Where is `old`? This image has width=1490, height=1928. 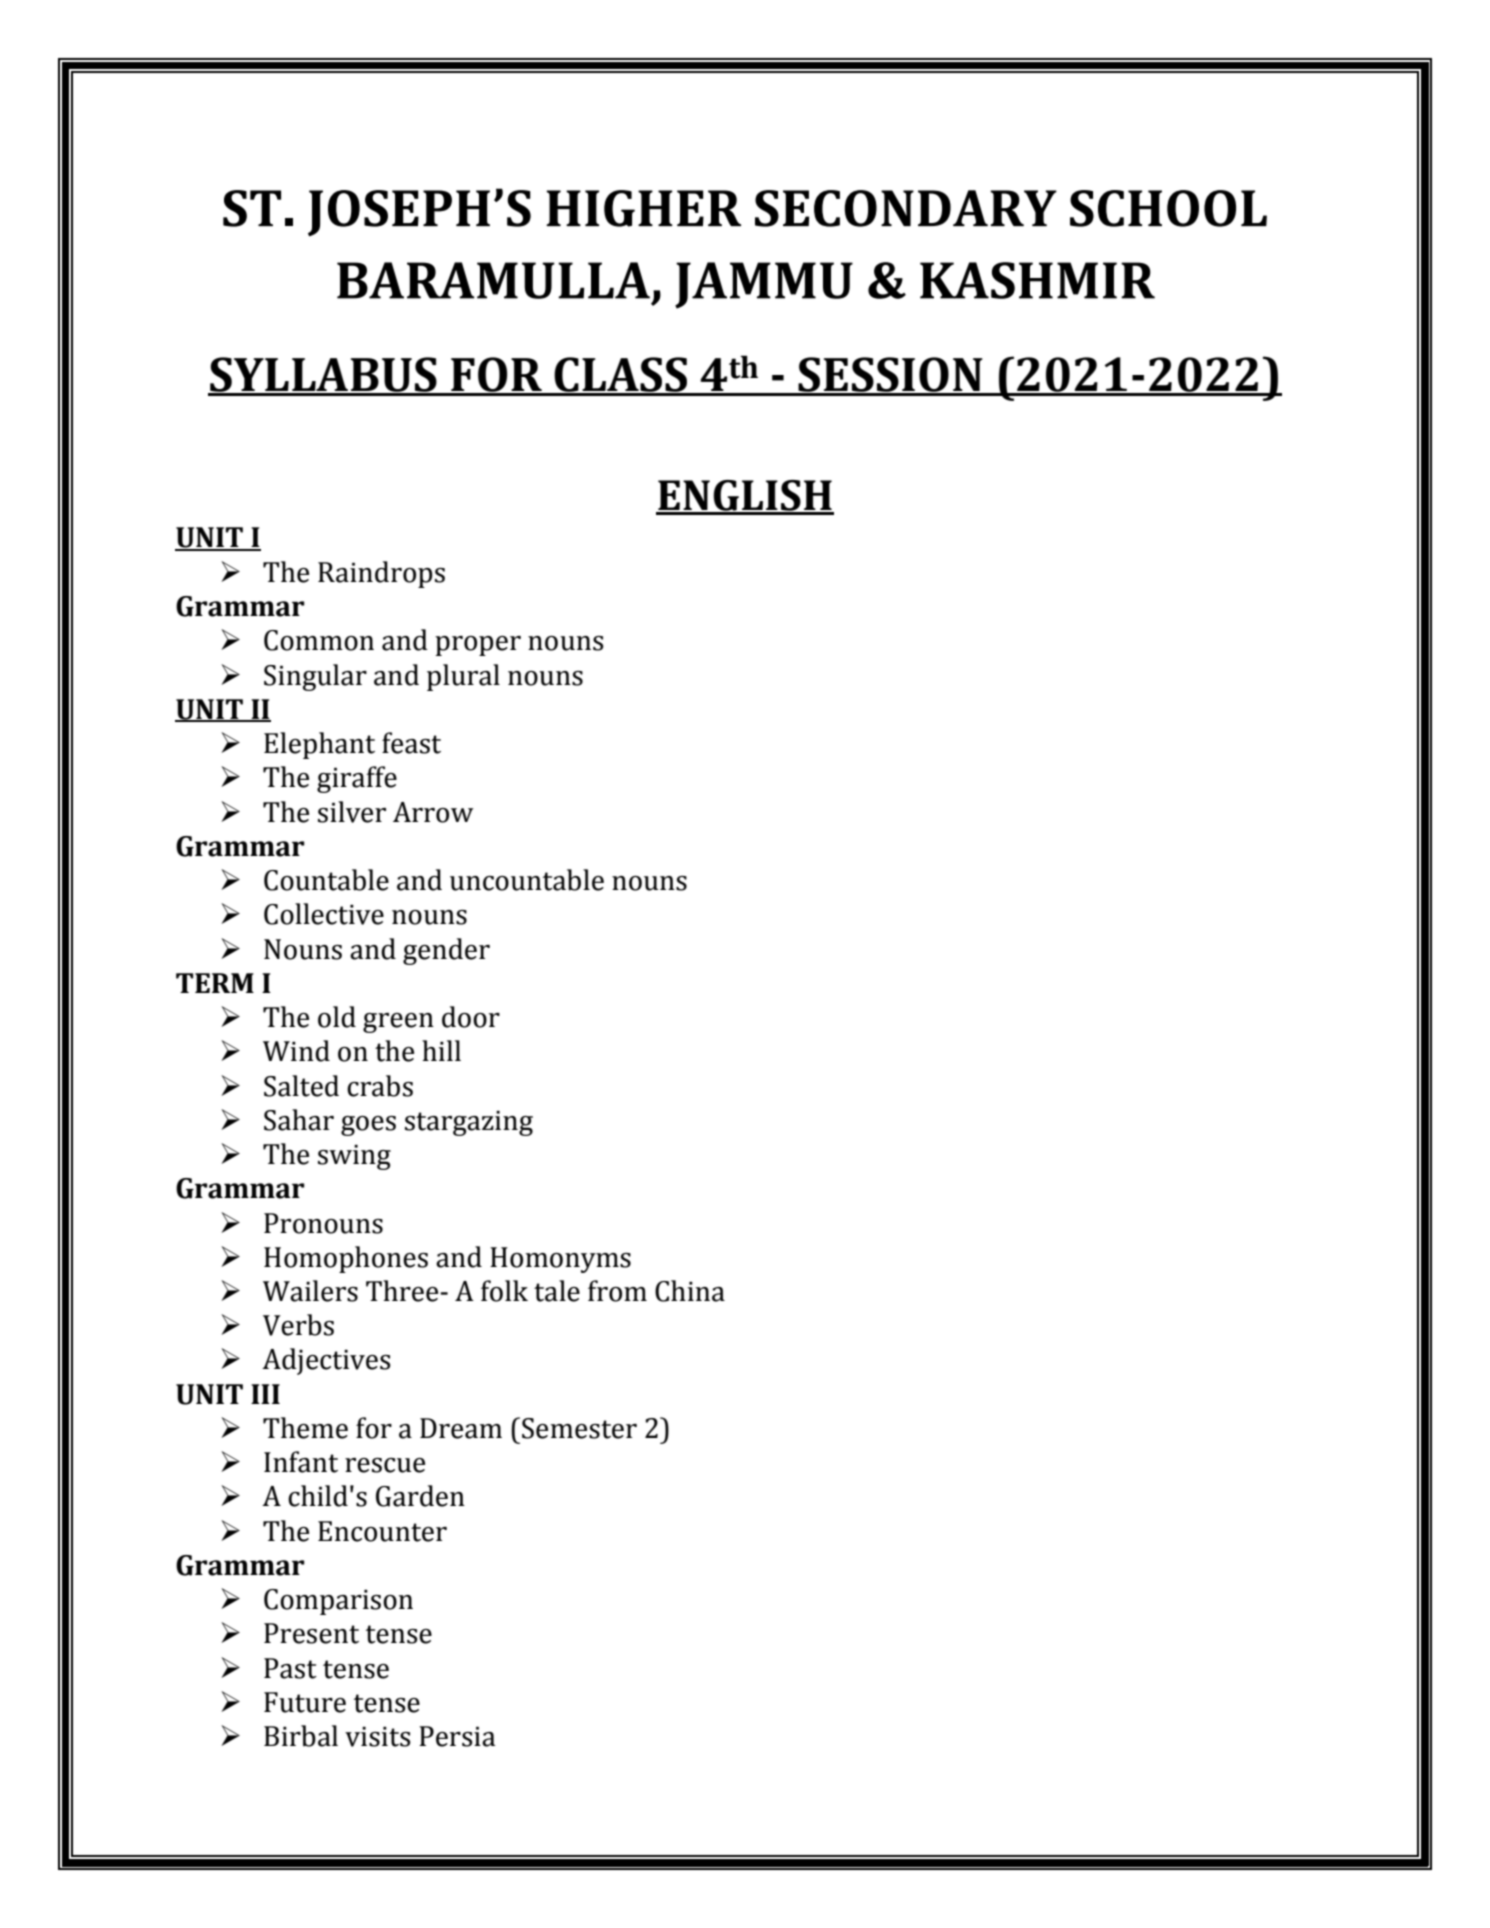
old is located at coordinates (337, 1017).
